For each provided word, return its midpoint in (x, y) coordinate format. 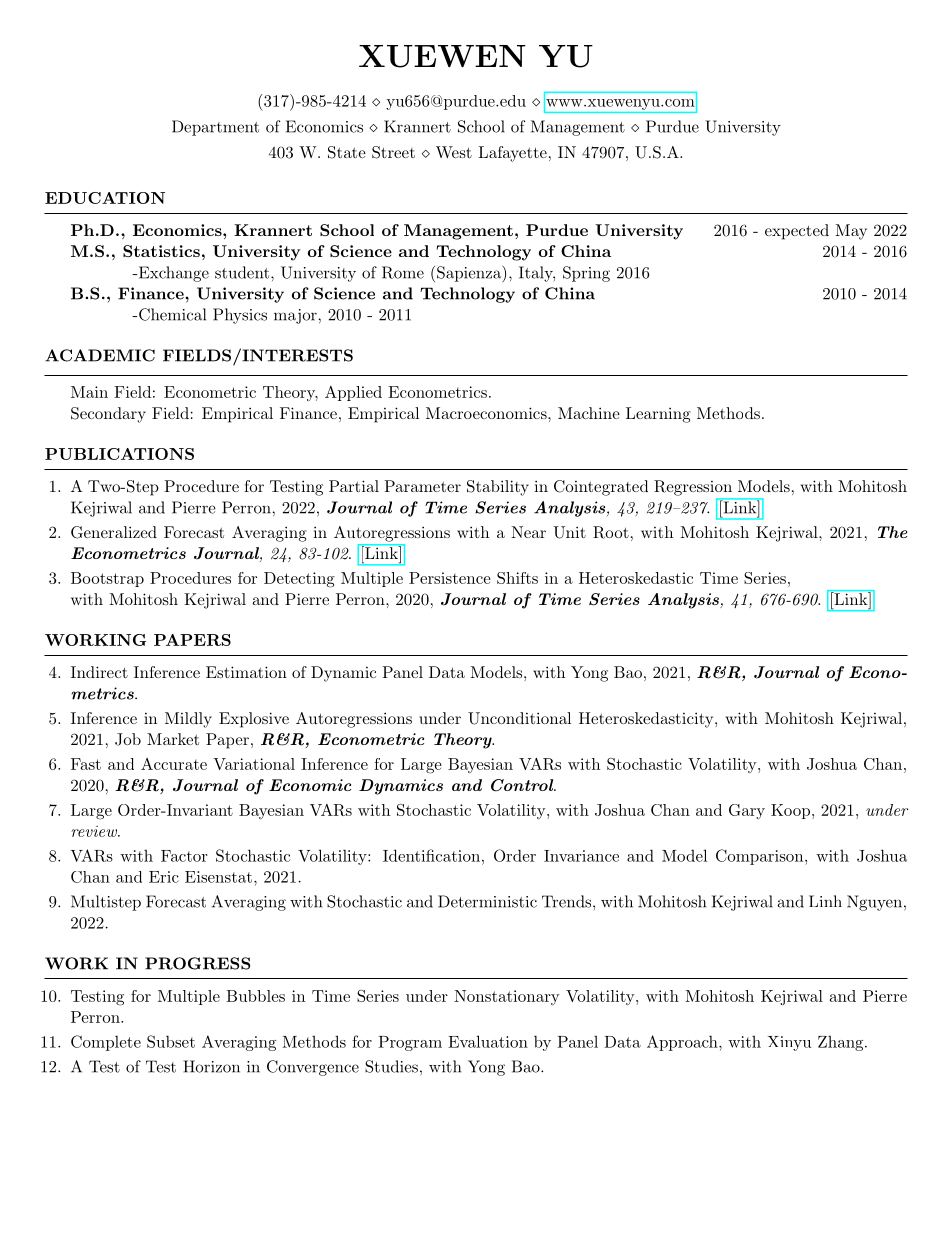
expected (797, 232)
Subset (171, 1041)
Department (215, 128)
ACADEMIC (100, 355)
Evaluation (488, 1041)
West (454, 152)
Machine (589, 413)
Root (611, 532)
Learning (658, 415)
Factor (184, 856)
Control (523, 785)
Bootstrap (107, 579)
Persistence (450, 578)
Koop (790, 811)
